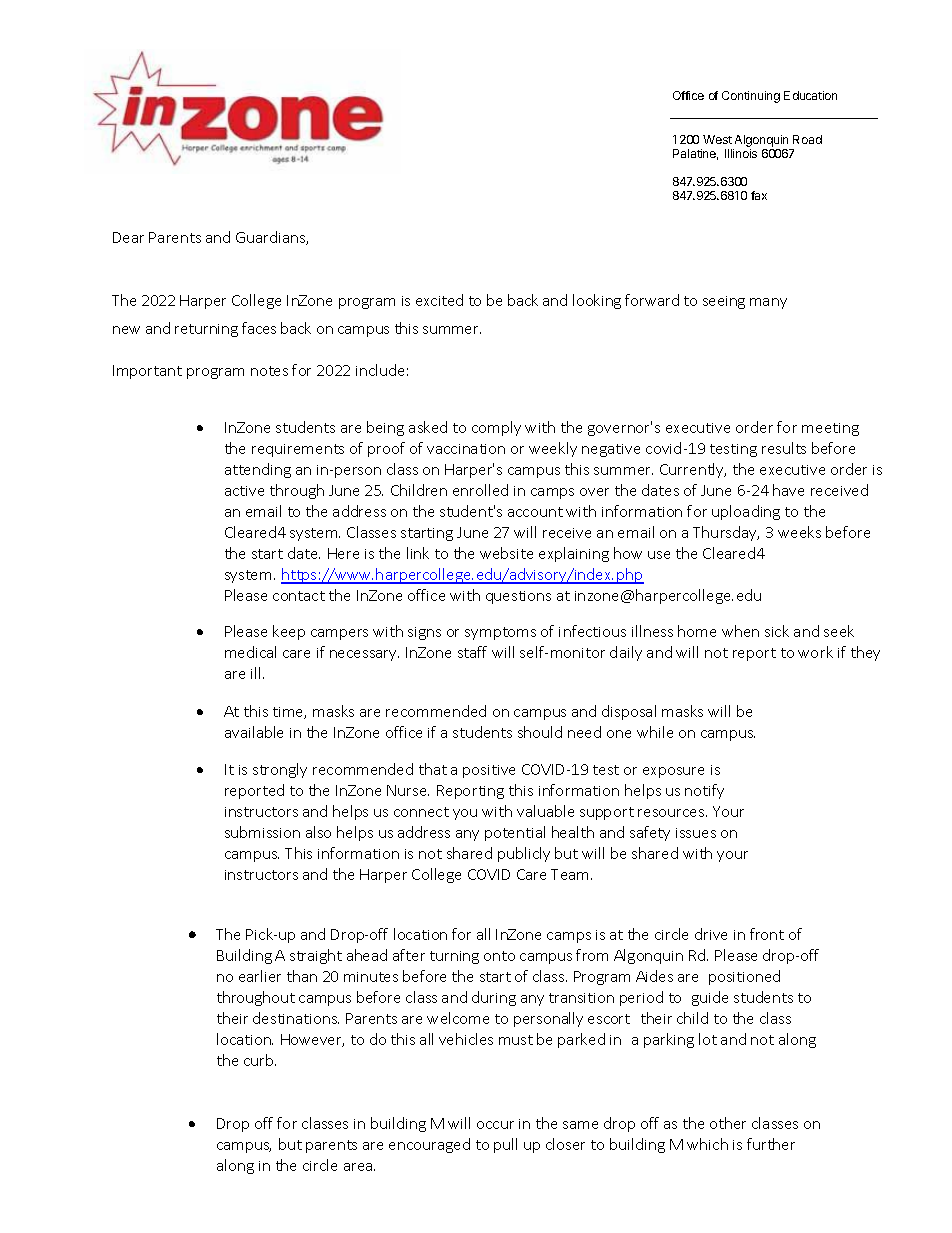 The height and width of the page is (1233, 952). Describe the element at coordinates (489, 771) in the page. I see `positive` at that location.
